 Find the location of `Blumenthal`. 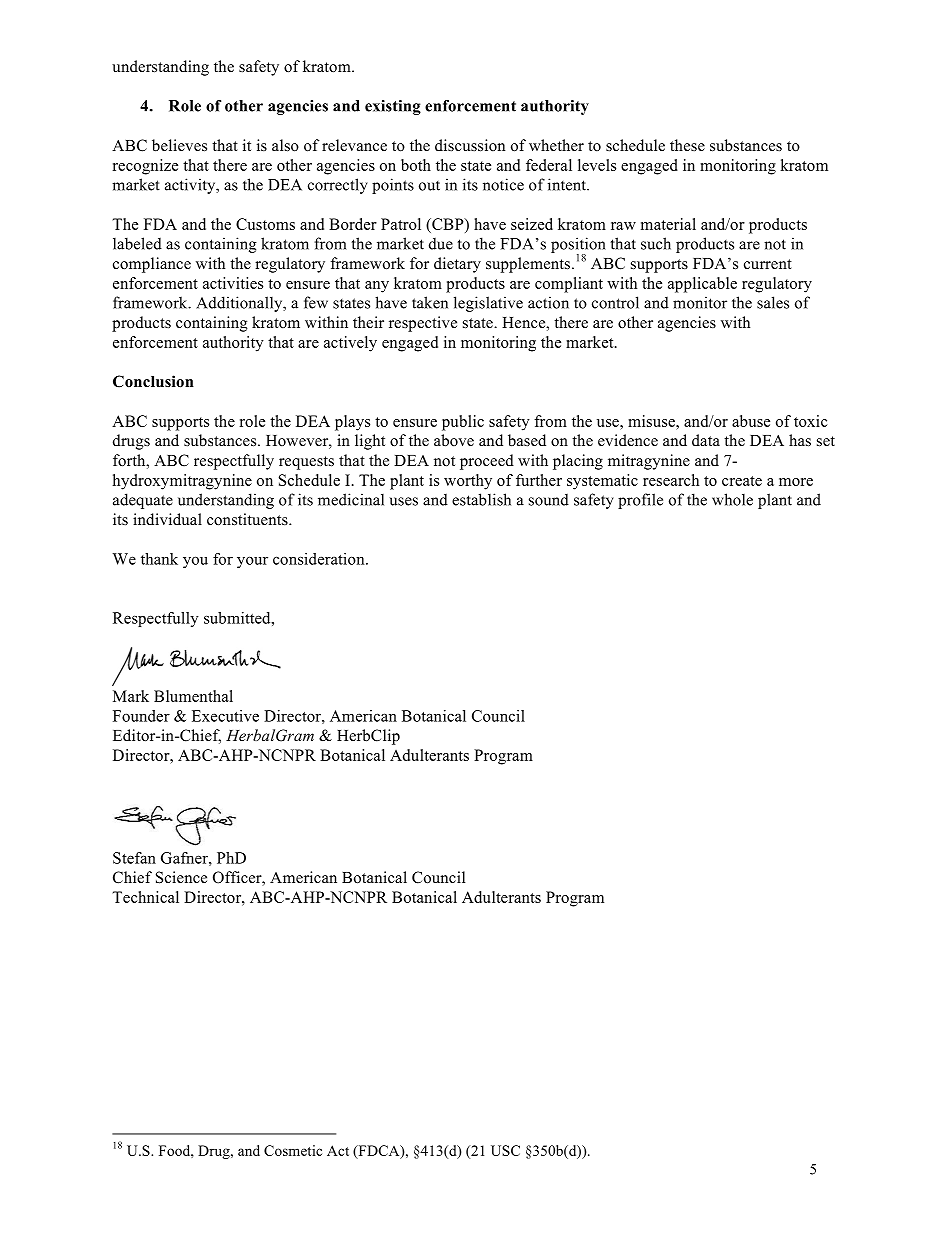

Blumenthal is located at coordinates (193, 696).
